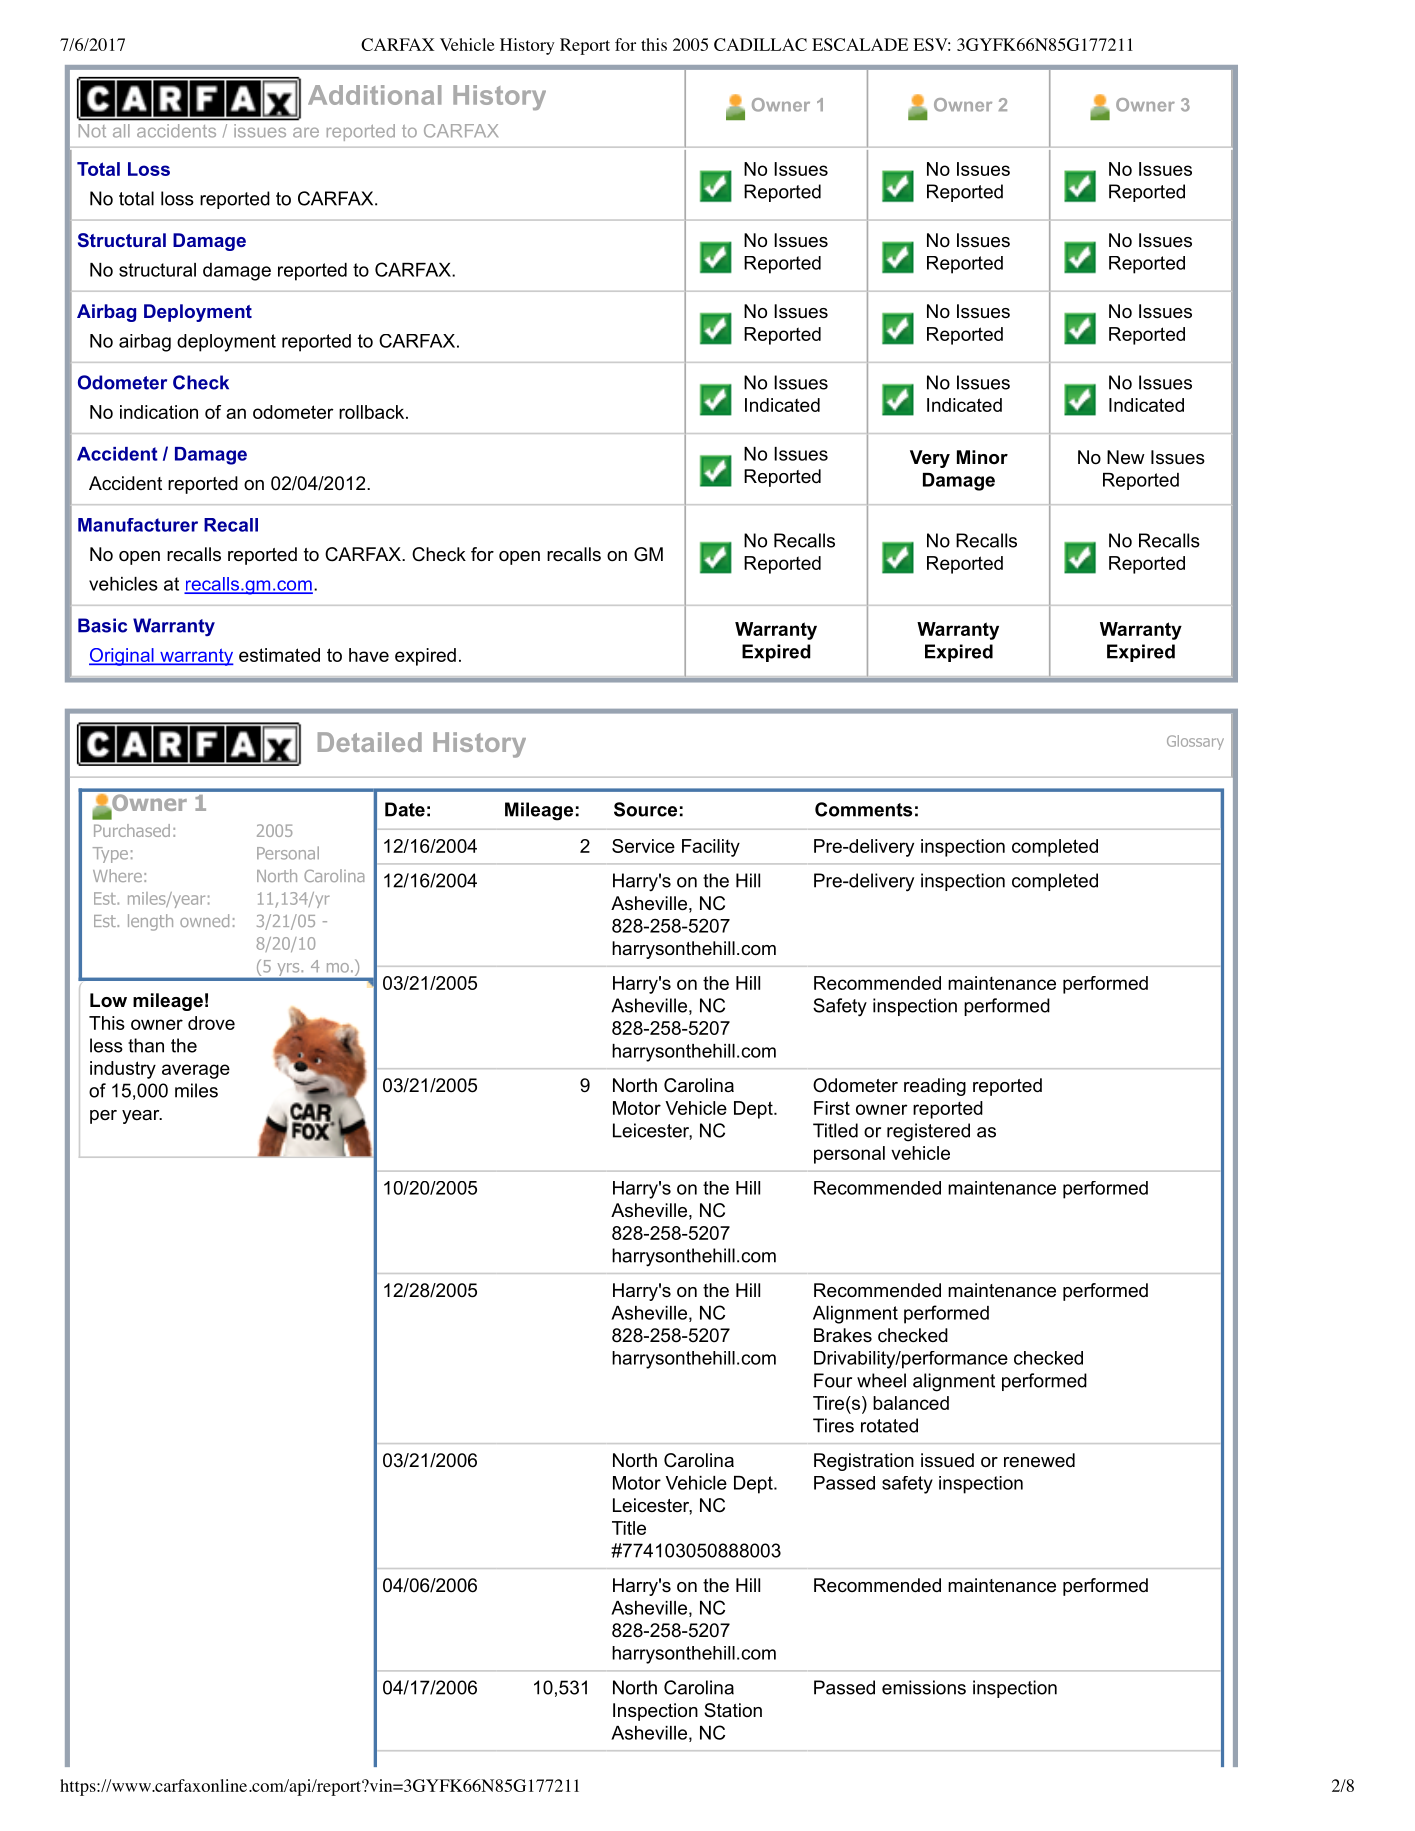  I want to click on Service, so click(643, 846).
